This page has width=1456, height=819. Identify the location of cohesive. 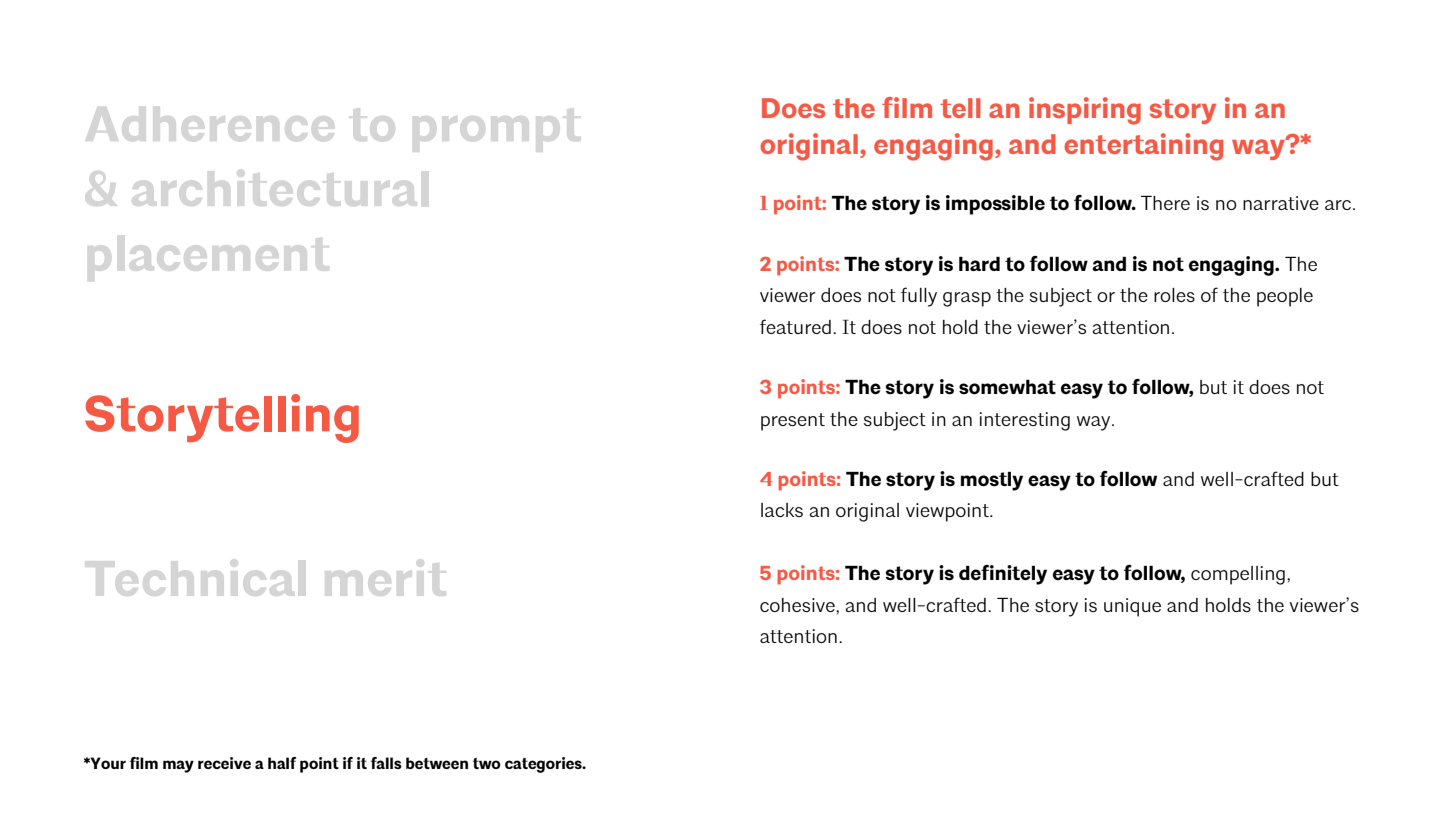
(798, 605).
